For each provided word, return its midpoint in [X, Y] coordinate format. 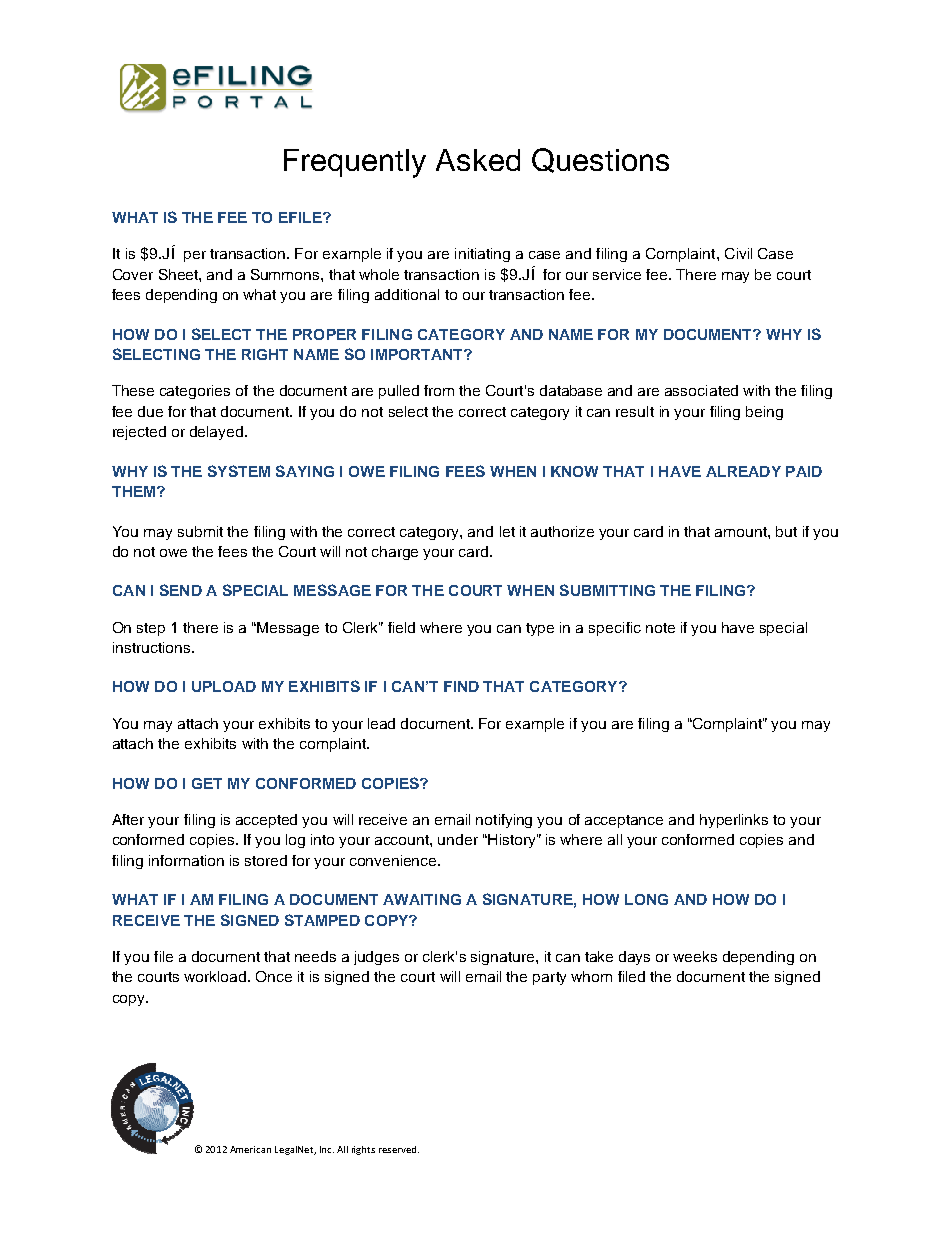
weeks [695, 956]
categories [195, 392]
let [507, 531]
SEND [181, 590]
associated [701, 390]
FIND [461, 686]
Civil [738, 253]
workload [215, 976]
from [439, 390]
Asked [478, 160]
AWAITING [422, 899]
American [250, 1149]
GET [207, 783]
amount [742, 532]
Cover [133, 274]
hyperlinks [734, 821]
